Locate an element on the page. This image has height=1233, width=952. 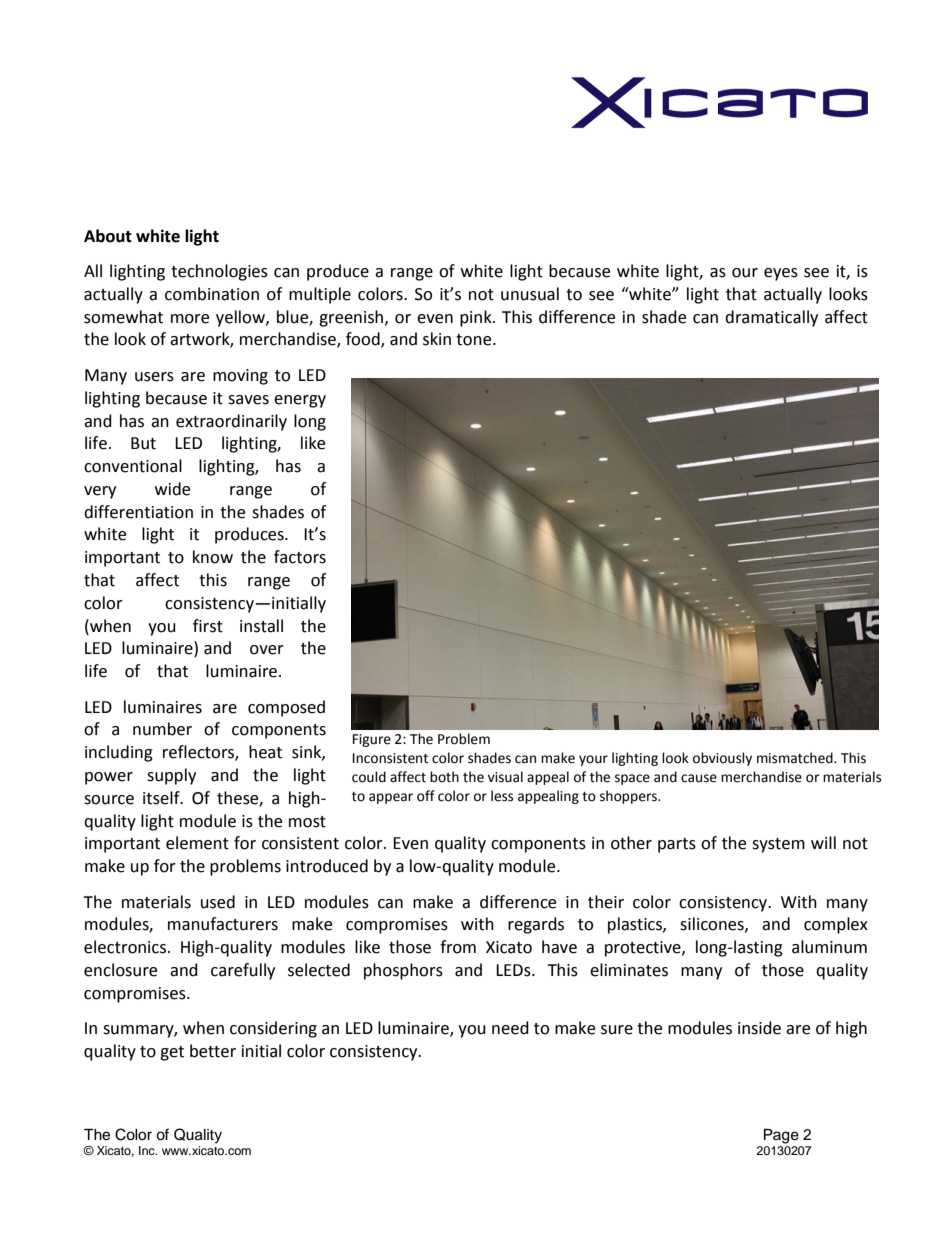
unusual is located at coordinates (530, 294).
